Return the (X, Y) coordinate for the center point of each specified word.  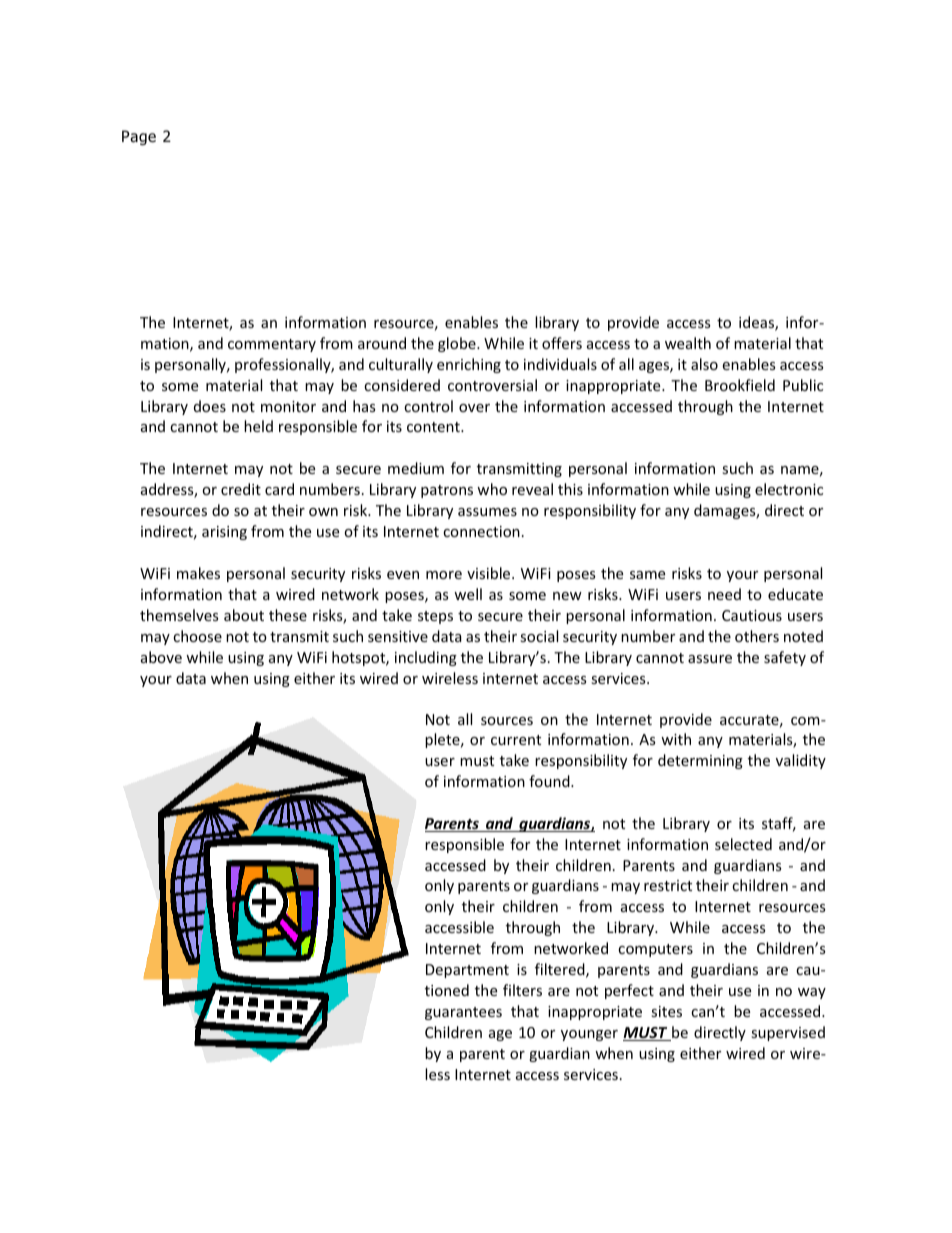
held (258, 426)
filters (522, 990)
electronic (789, 489)
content (434, 427)
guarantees (463, 1013)
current (516, 740)
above (161, 657)
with (676, 739)
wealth (688, 343)
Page (139, 137)
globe (458, 344)
